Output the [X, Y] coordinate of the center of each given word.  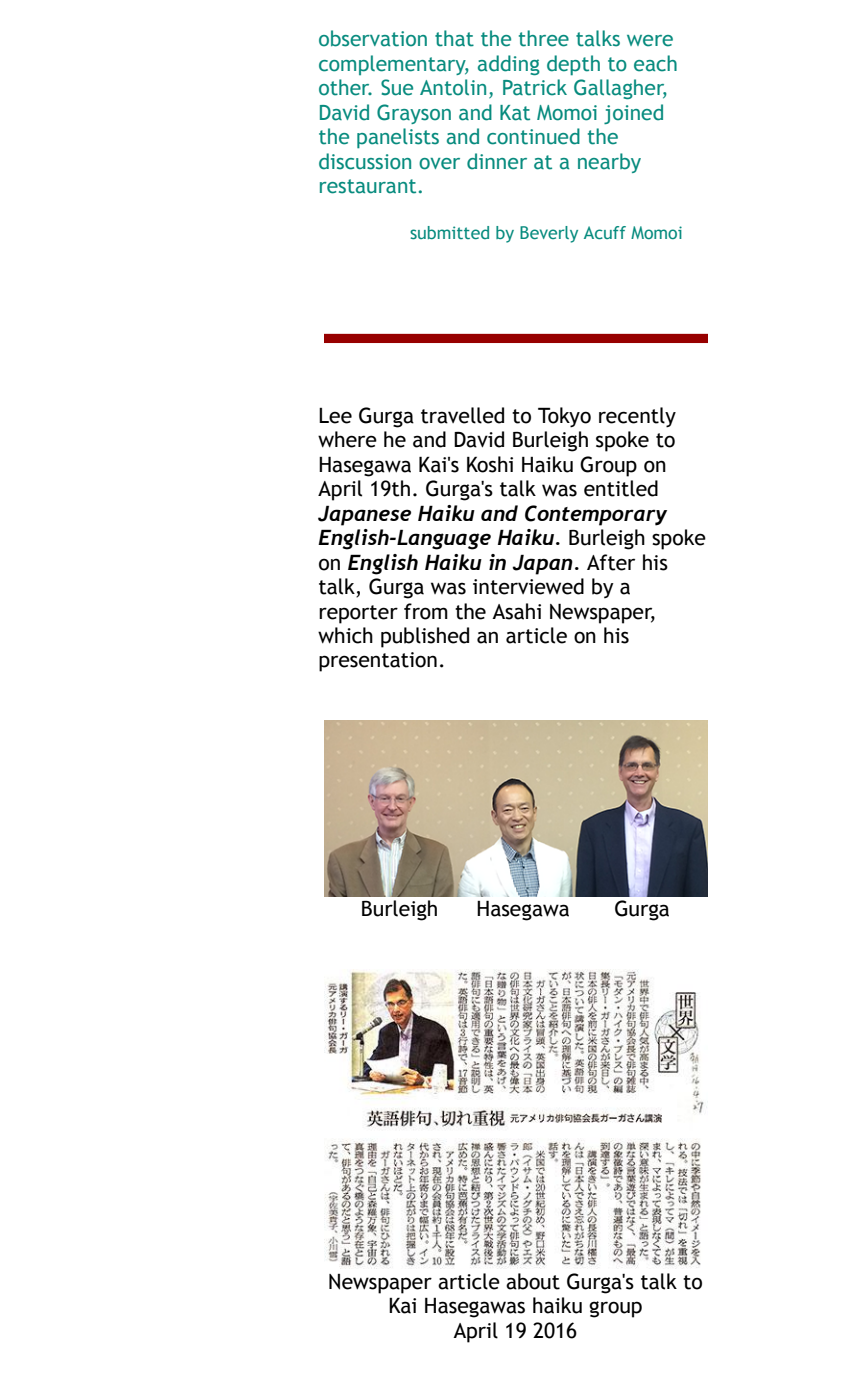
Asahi [516, 611]
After [611, 562]
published [425, 637]
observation [373, 38]
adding [509, 65]
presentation [378, 662]
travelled [462, 415]
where [347, 439]
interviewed [528, 586]
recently [637, 417]
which [345, 635]
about [533, 1281]
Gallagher [620, 89]
